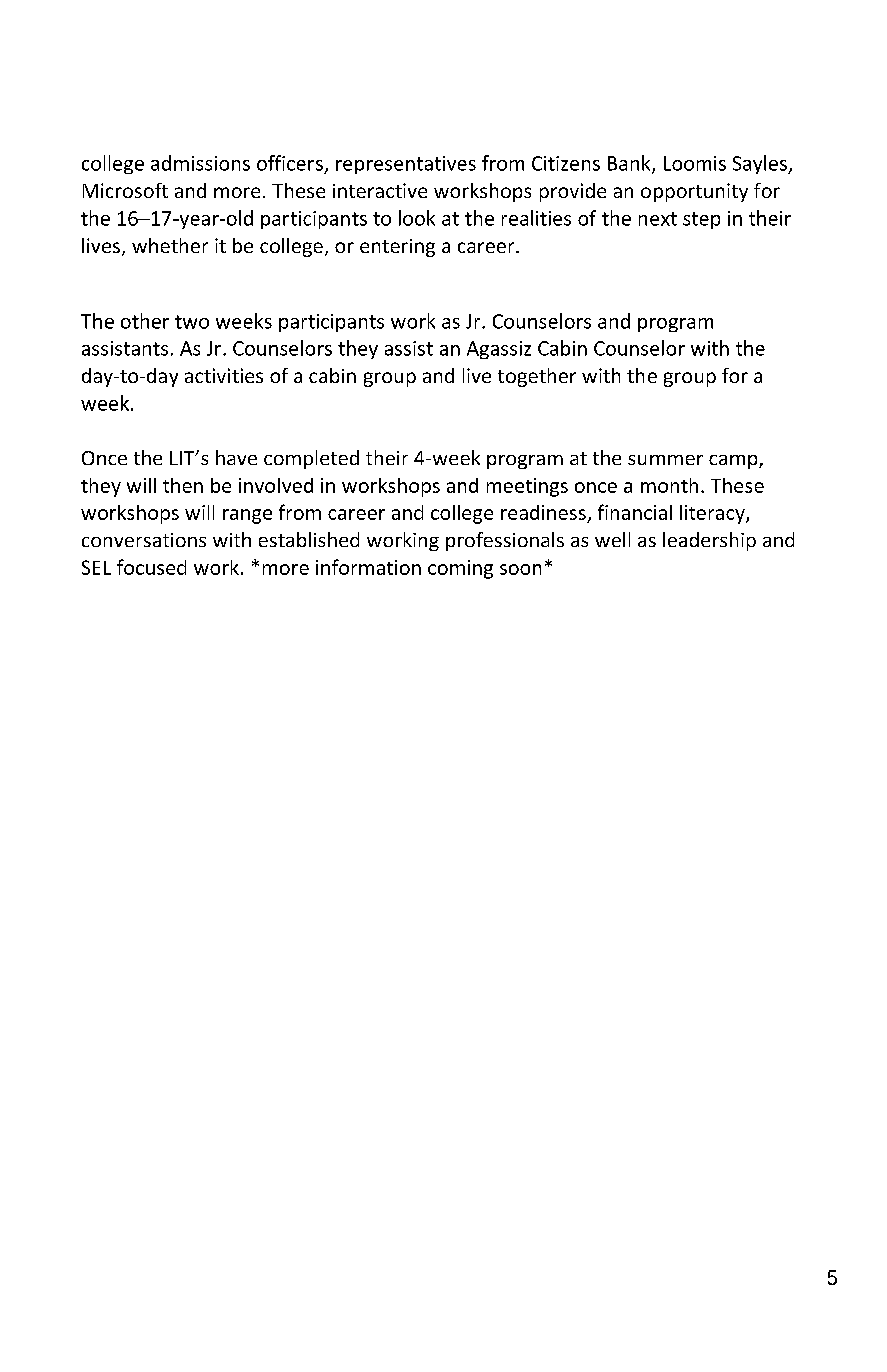 The width and height of the screenshot is (887, 1372). What do you see at coordinates (669, 485) in the screenshot?
I see `month` at bounding box center [669, 485].
